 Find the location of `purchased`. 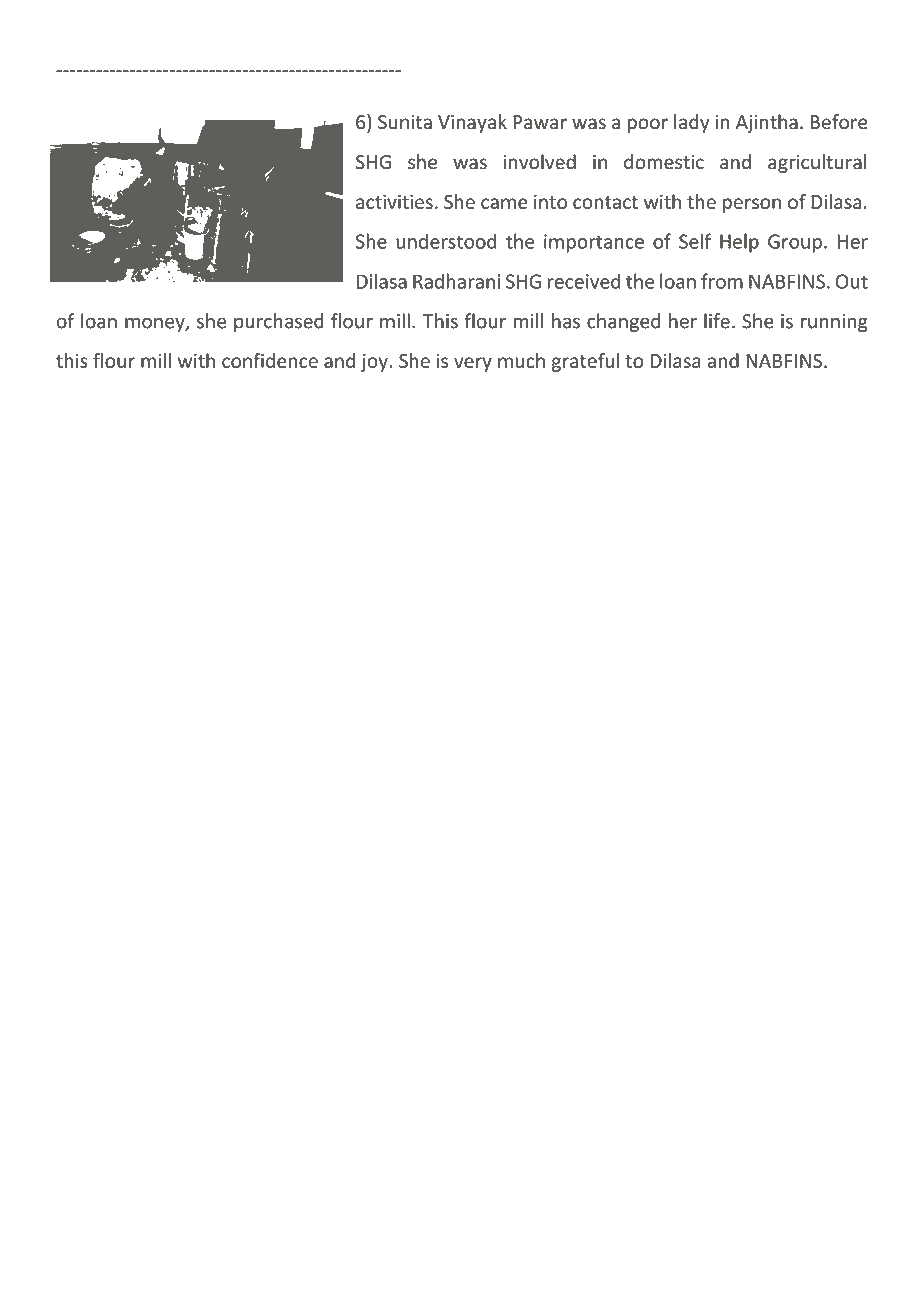

purchased is located at coordinates (279, 322).
